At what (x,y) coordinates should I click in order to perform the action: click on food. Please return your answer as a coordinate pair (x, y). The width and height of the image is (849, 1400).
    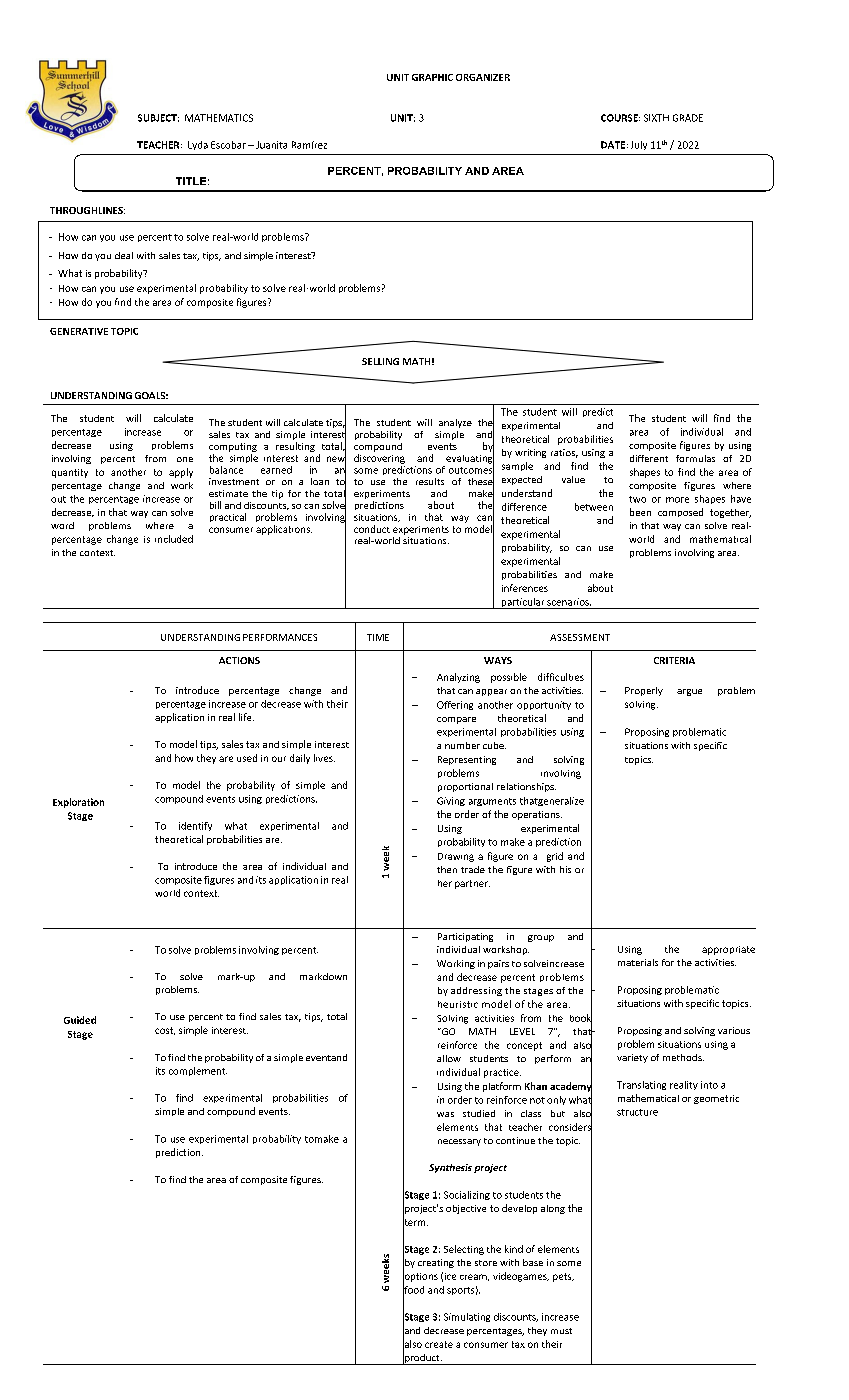
    Looking at the image, I should click on (413, 1289).
